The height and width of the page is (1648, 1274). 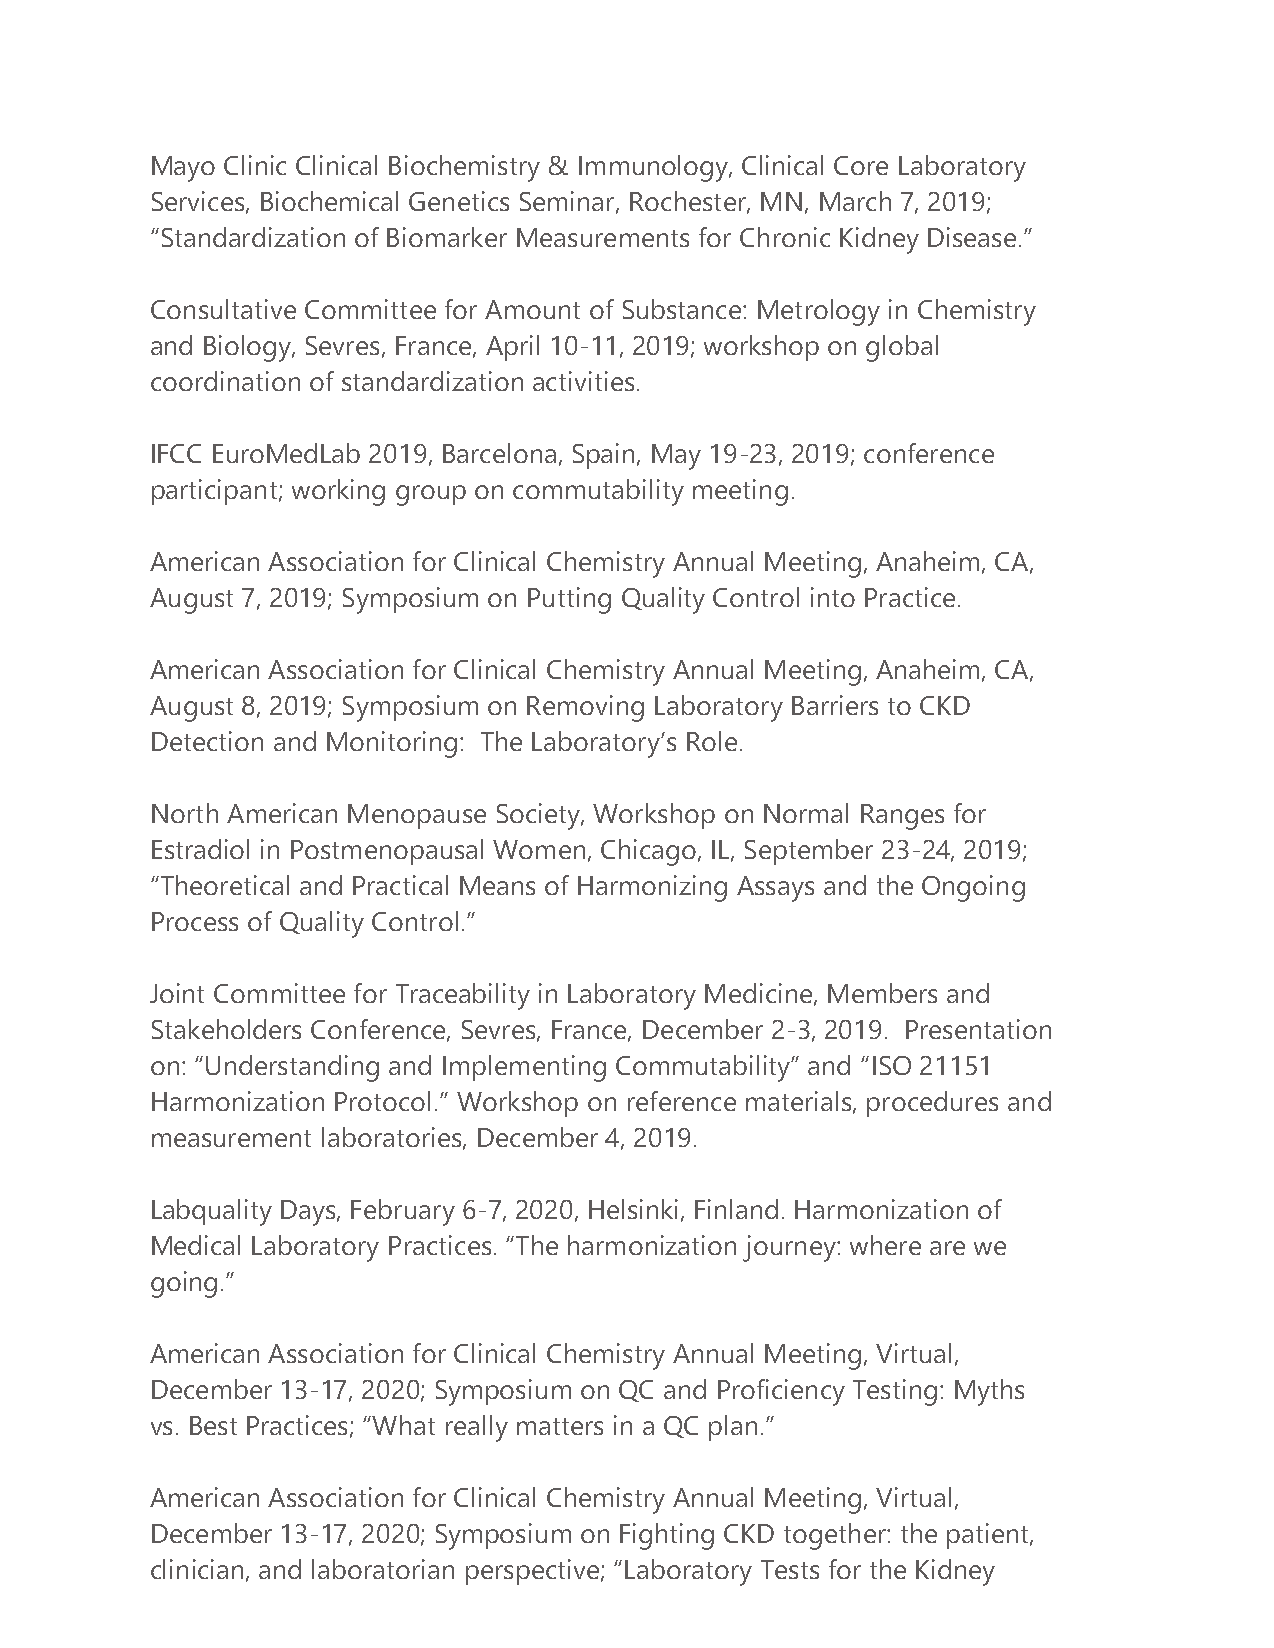 I want to click on into, so click(x=833, y=597).
